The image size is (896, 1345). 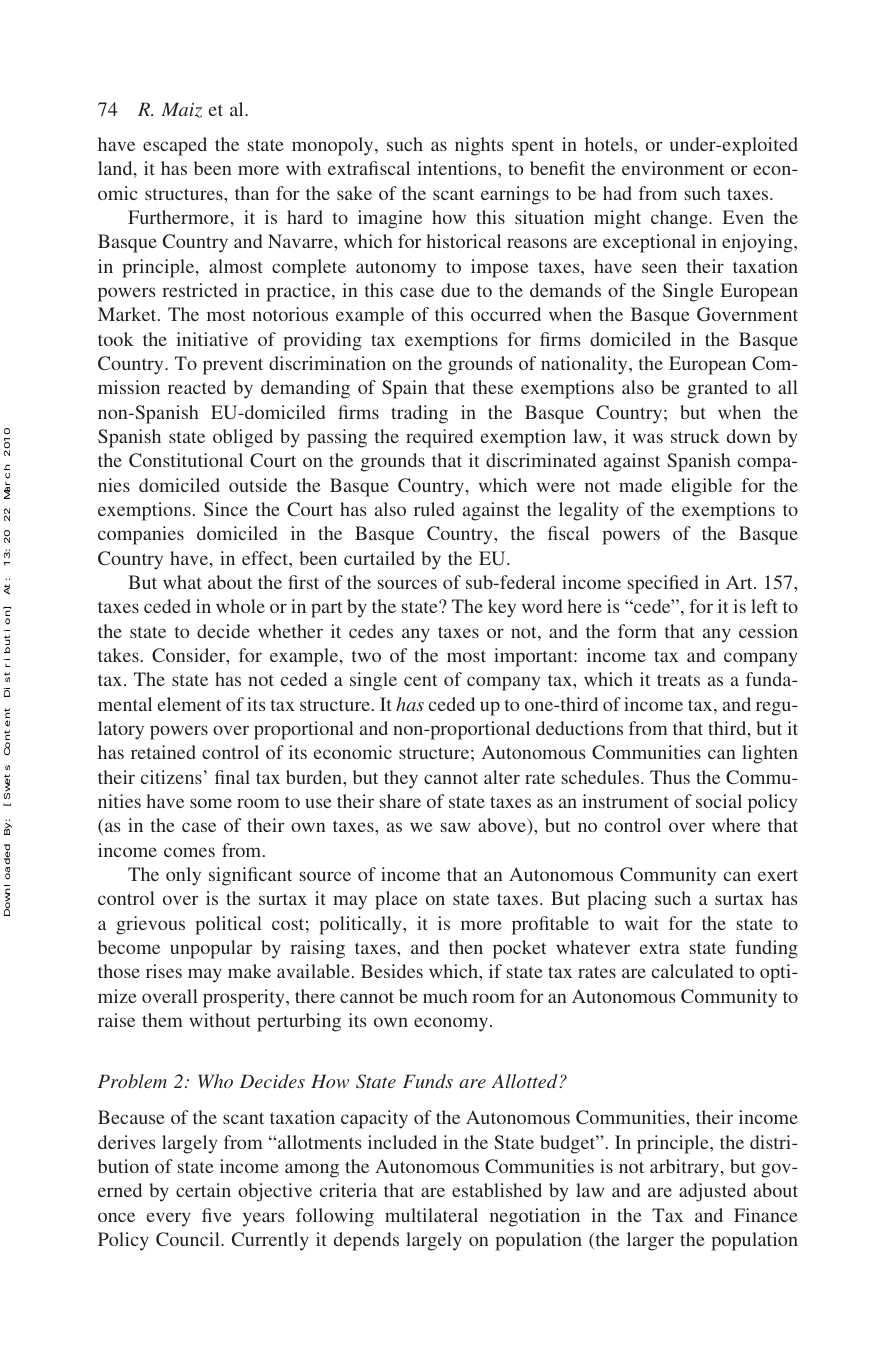 I want to click on some, so click(x=211, y=803).
